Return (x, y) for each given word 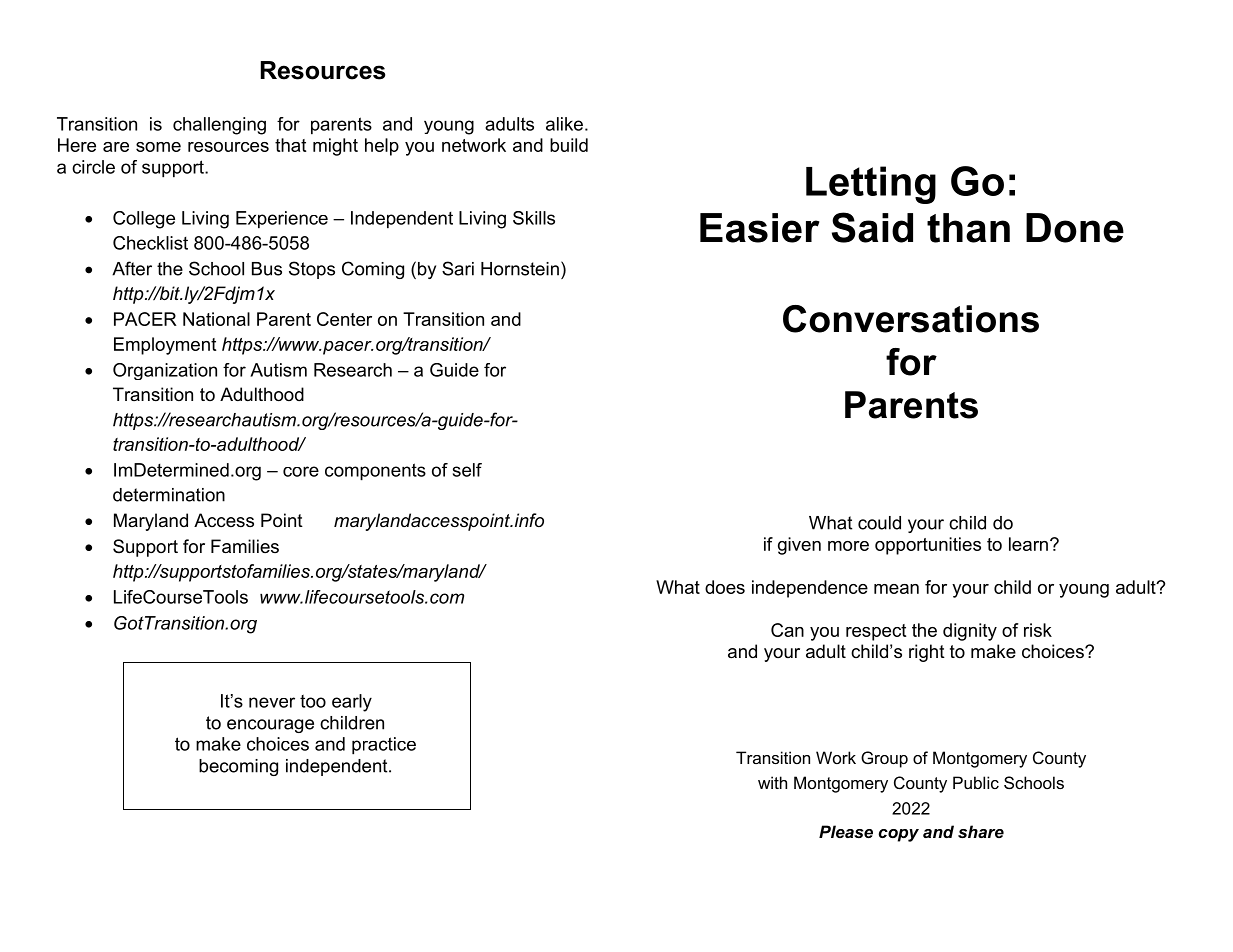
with (772, 782)
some (158, 147)
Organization (165, 371)
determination (169, 495)
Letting (871, 185)
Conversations (911, 319)
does (725, 587)
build (569, 145)
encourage (270, 726)
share (981, 831)
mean (896, 589)
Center (344, 319)
